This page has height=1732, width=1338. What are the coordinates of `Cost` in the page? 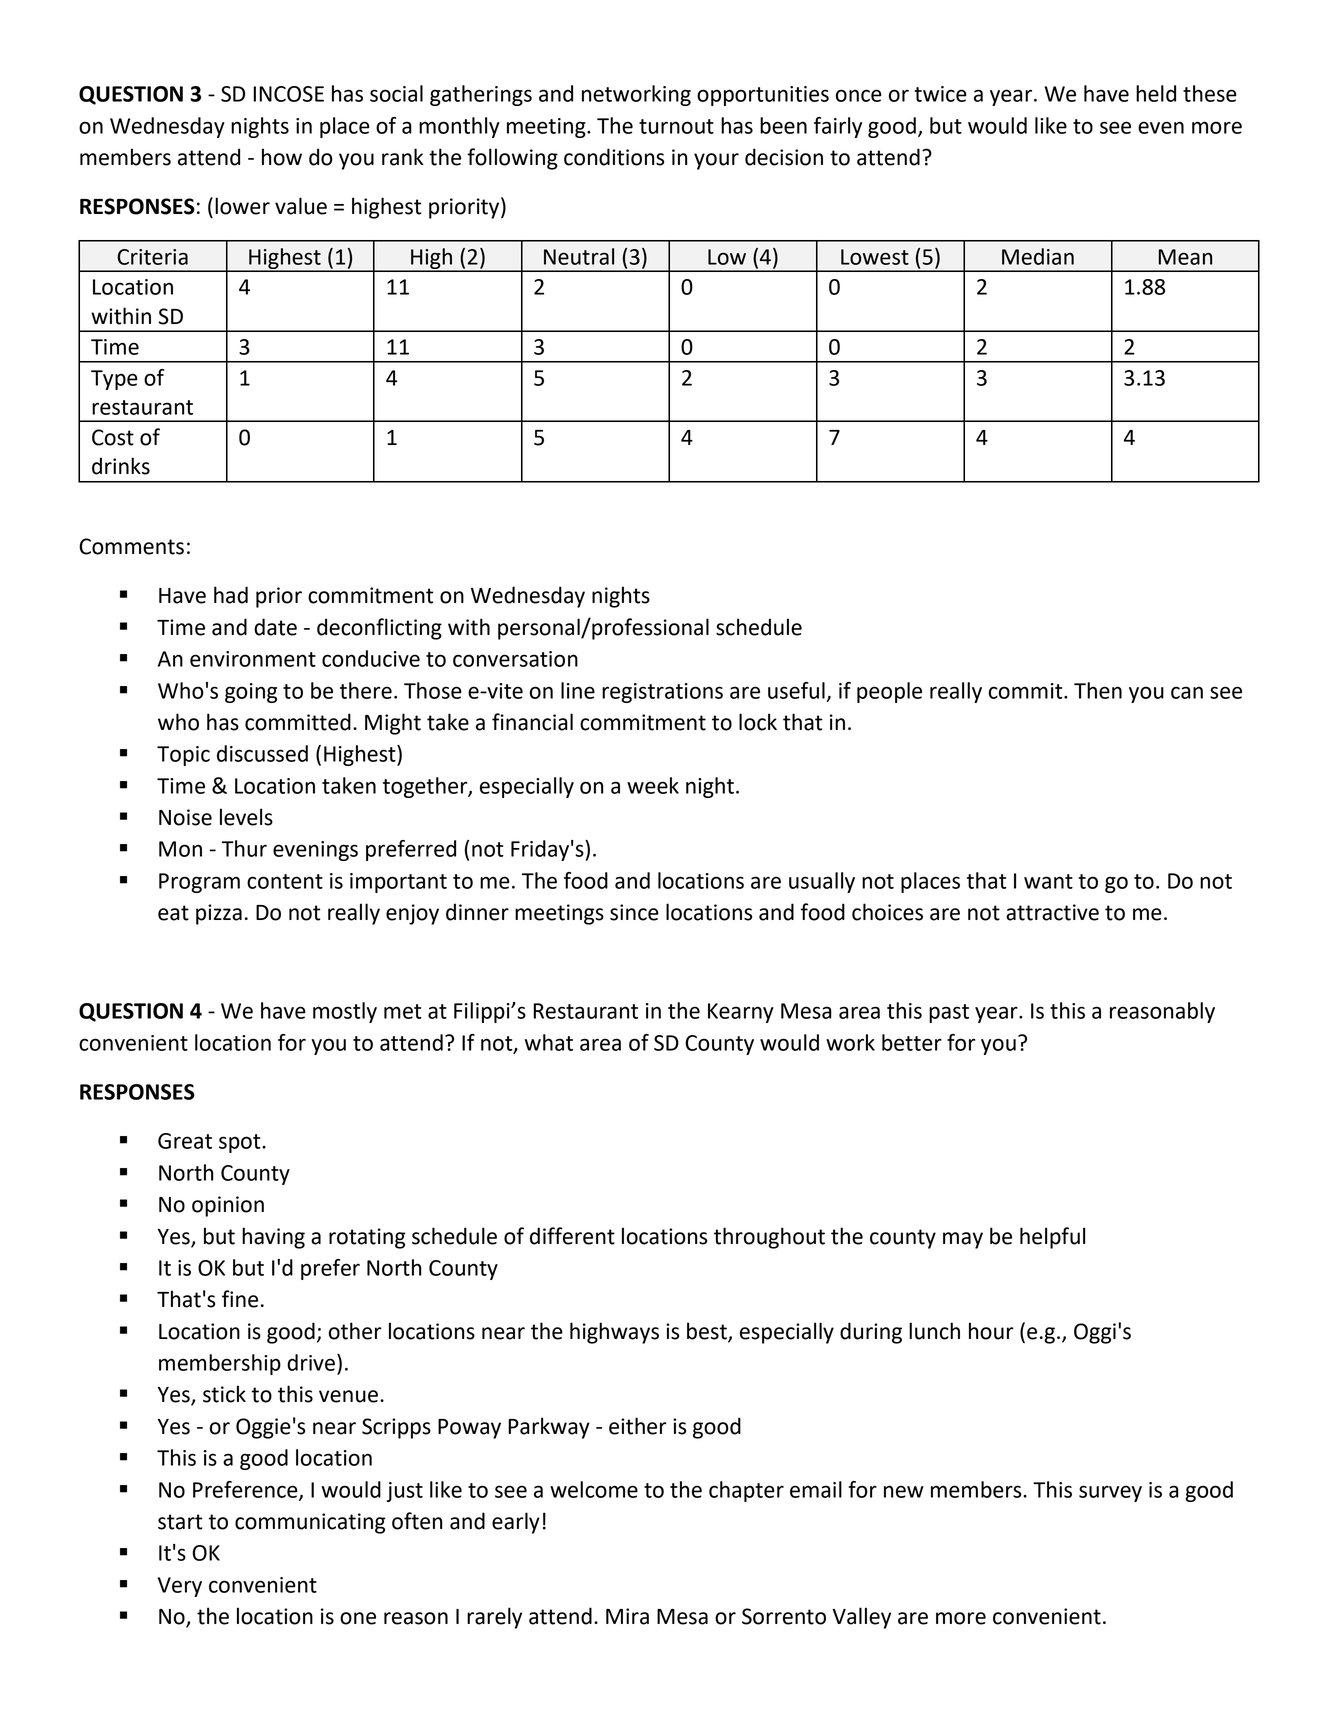 It's located at (113, 437).
